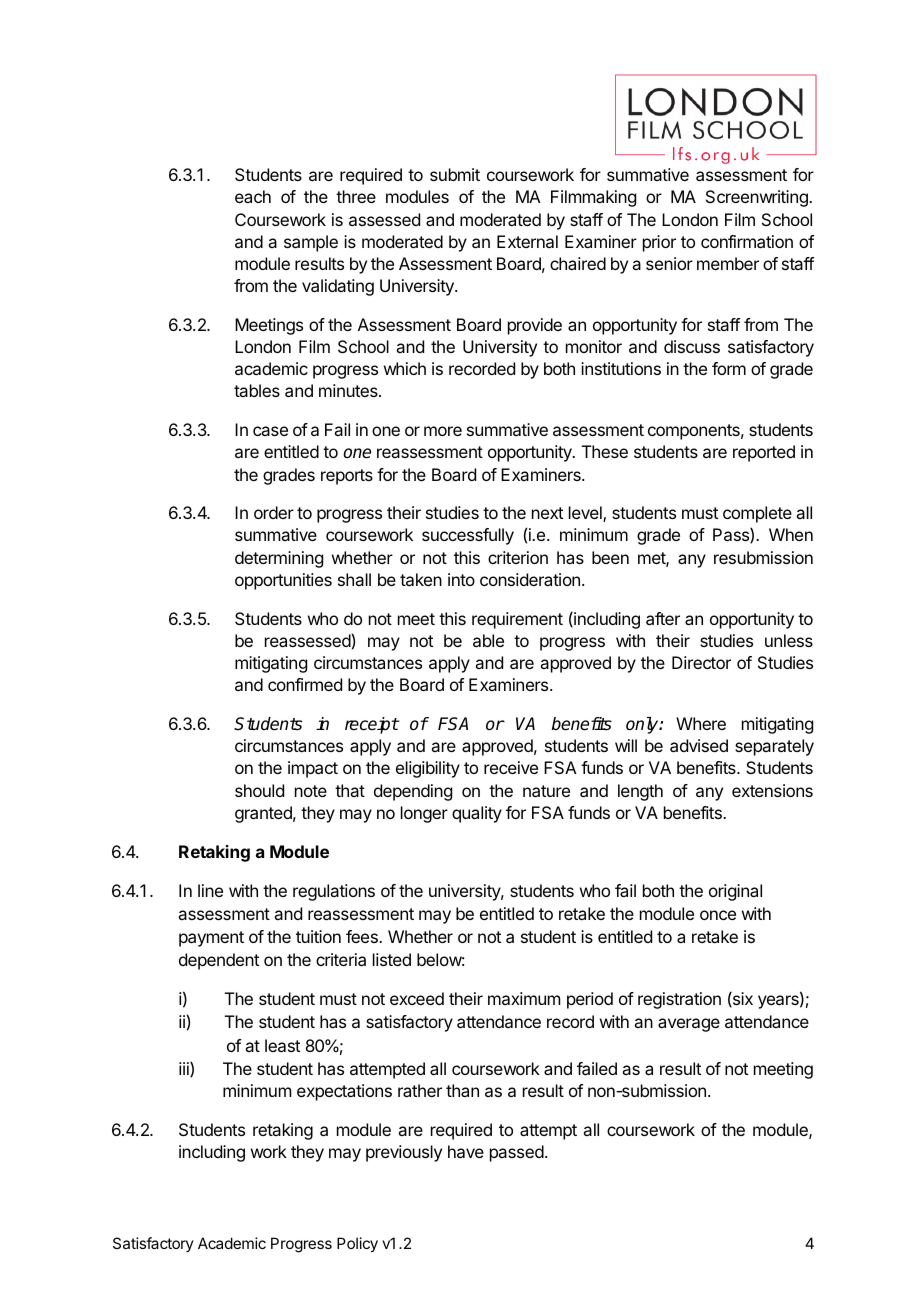 The image size is (924, 1309). Describe the element at coordinates (305, 684) in the document. I see `confirmed` at that location.
